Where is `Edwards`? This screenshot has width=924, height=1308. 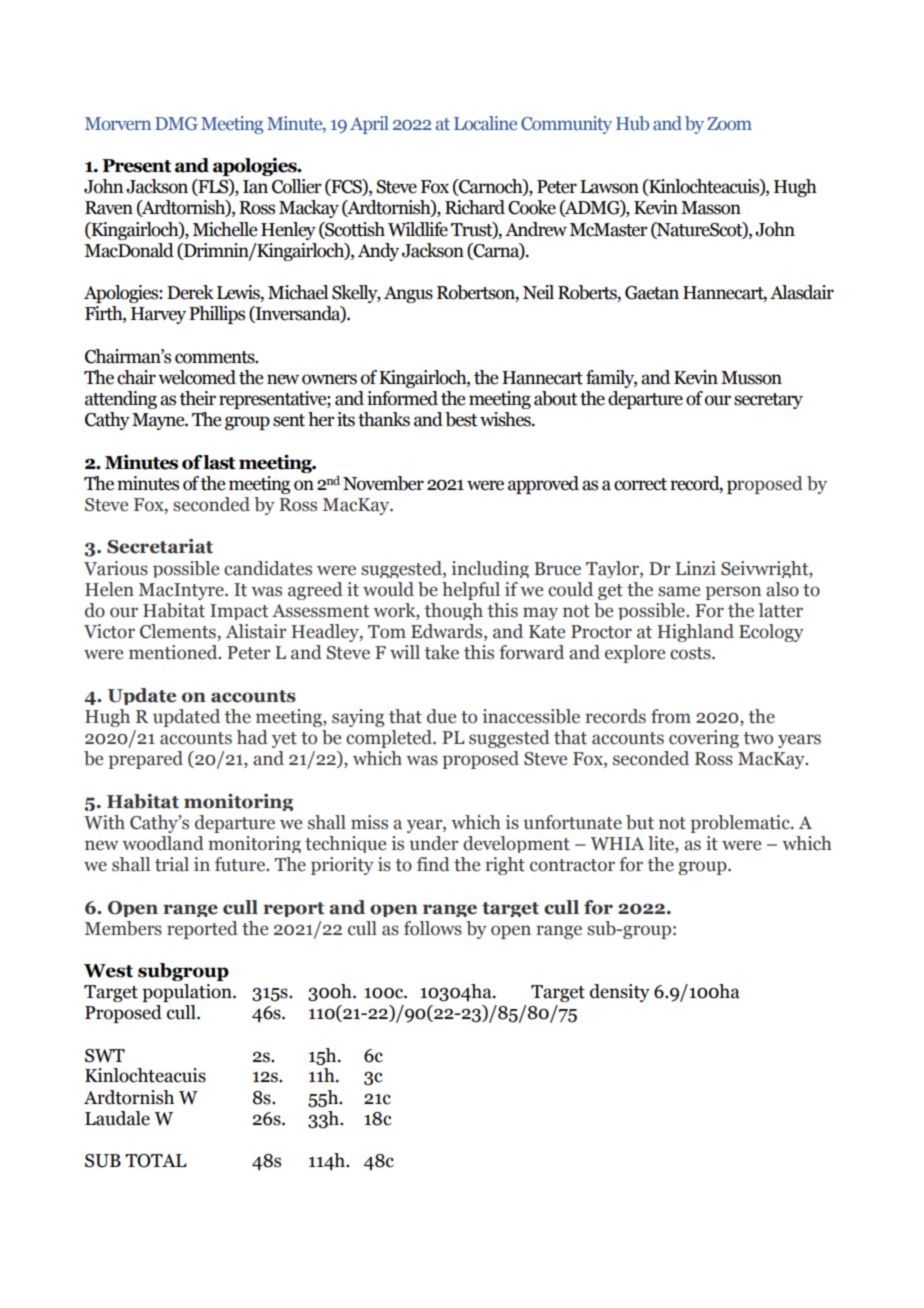 Edwards is located at coordinates (448, 632).
